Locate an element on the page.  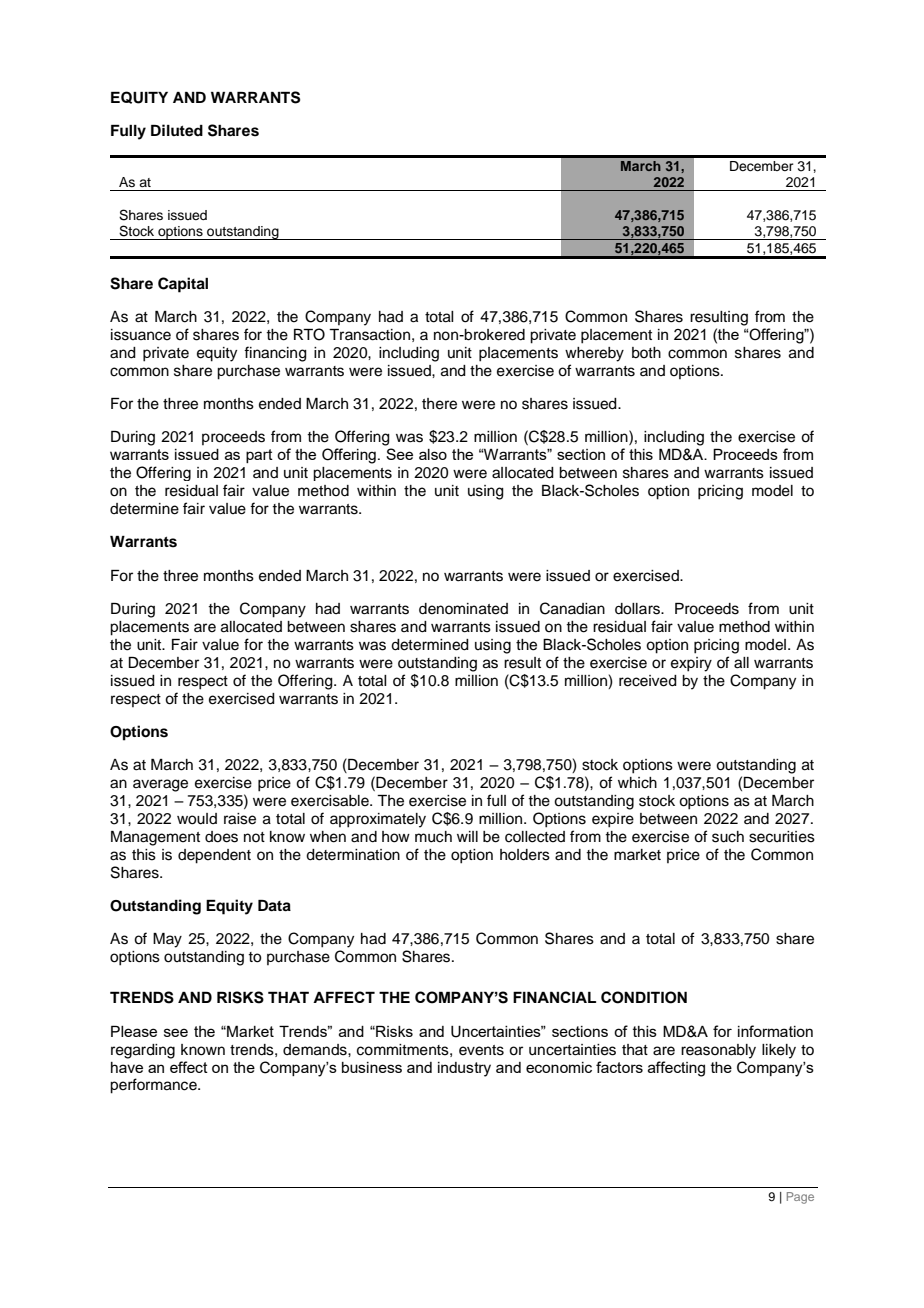
dollars is located at coordinates (638, 609).
